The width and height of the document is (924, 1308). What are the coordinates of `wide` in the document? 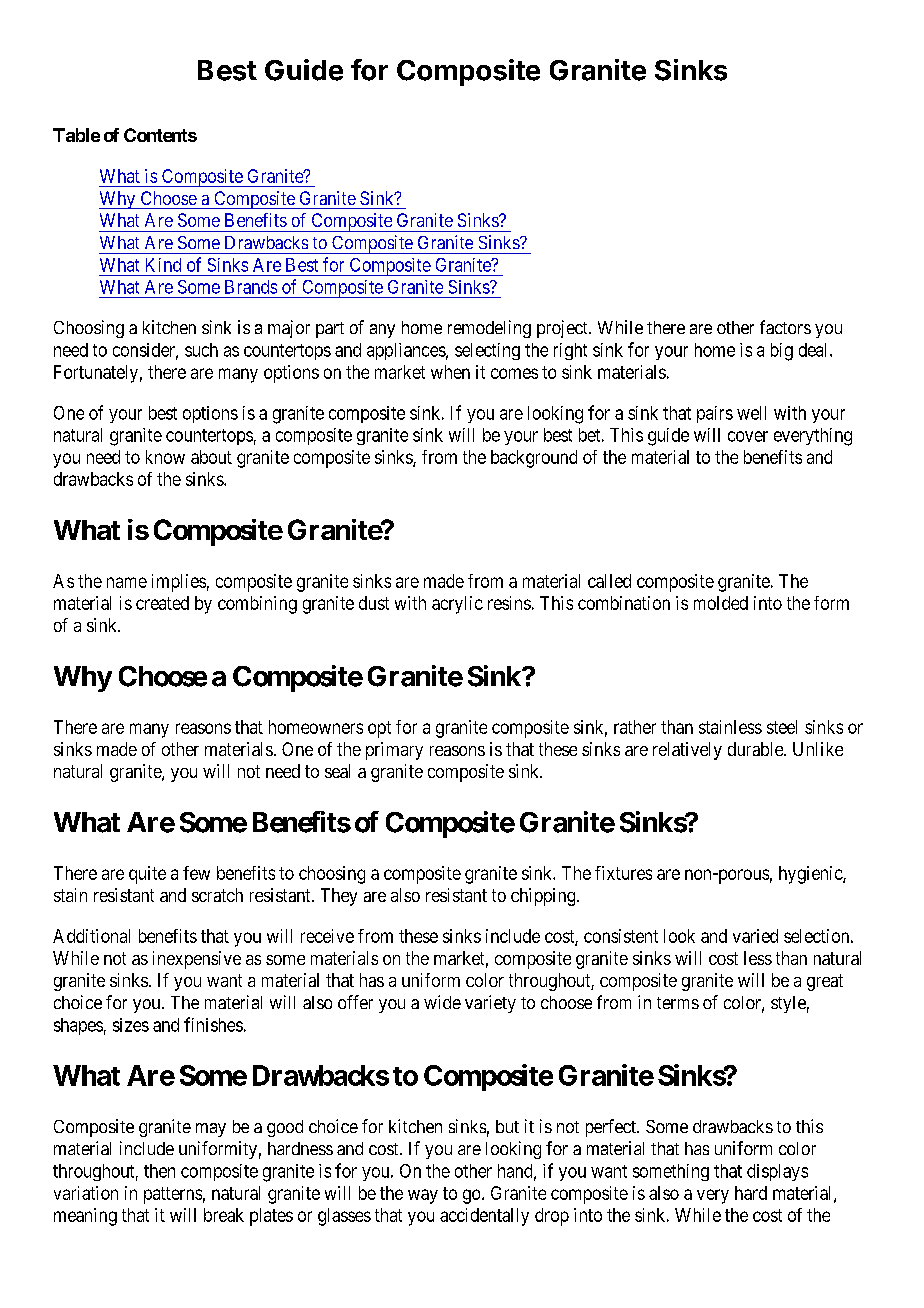 It's located at (442, 1002).
